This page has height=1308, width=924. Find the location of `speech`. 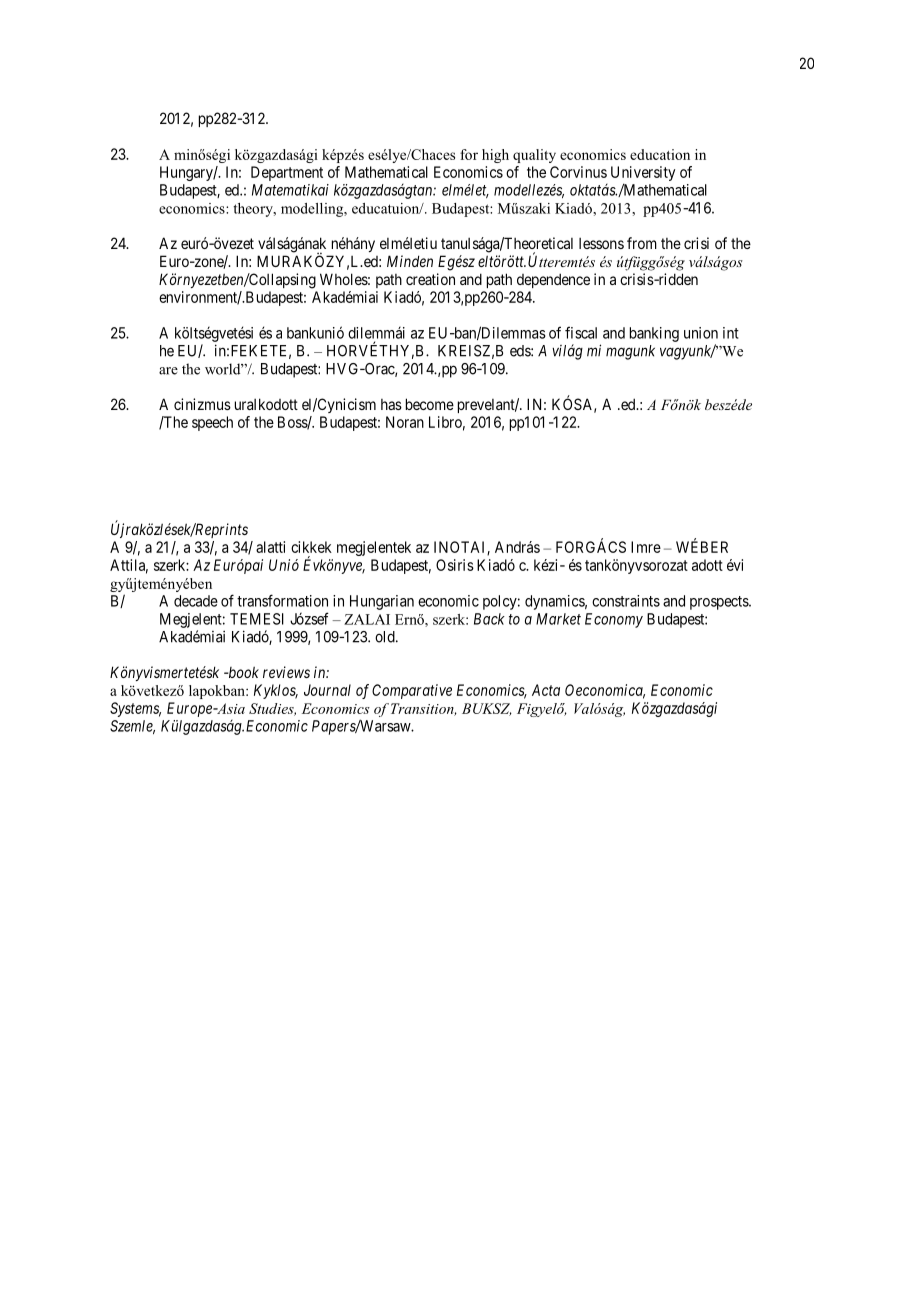

speech is located at coordinates (212, 423).
